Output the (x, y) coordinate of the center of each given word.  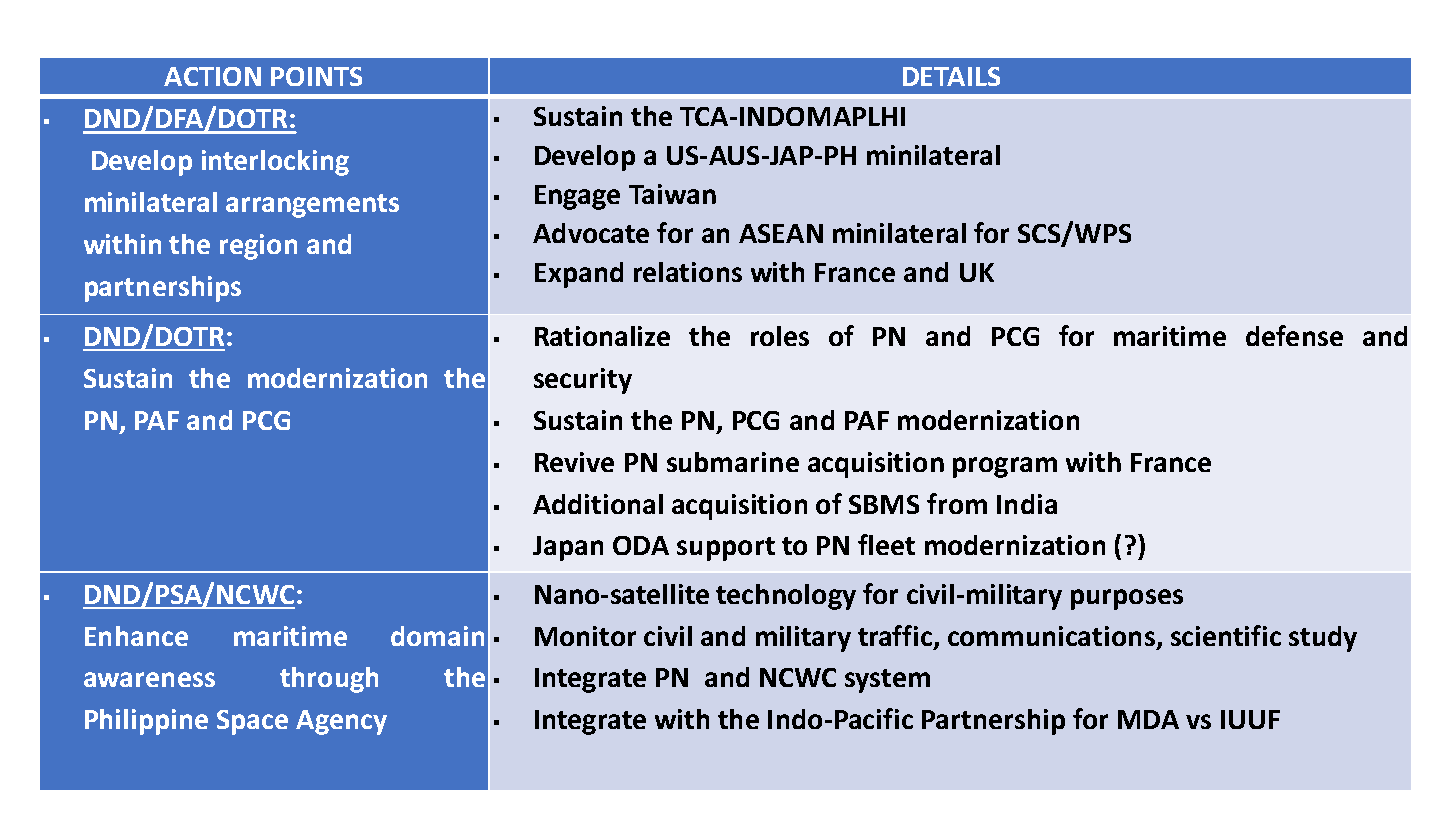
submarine (733, 462)
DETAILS (951, 76)
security (583, 381)
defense (1294, 335)
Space (252, 722)
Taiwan (672, 194)
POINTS (316, 76)
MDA (1148, 719)
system (887, 681)
